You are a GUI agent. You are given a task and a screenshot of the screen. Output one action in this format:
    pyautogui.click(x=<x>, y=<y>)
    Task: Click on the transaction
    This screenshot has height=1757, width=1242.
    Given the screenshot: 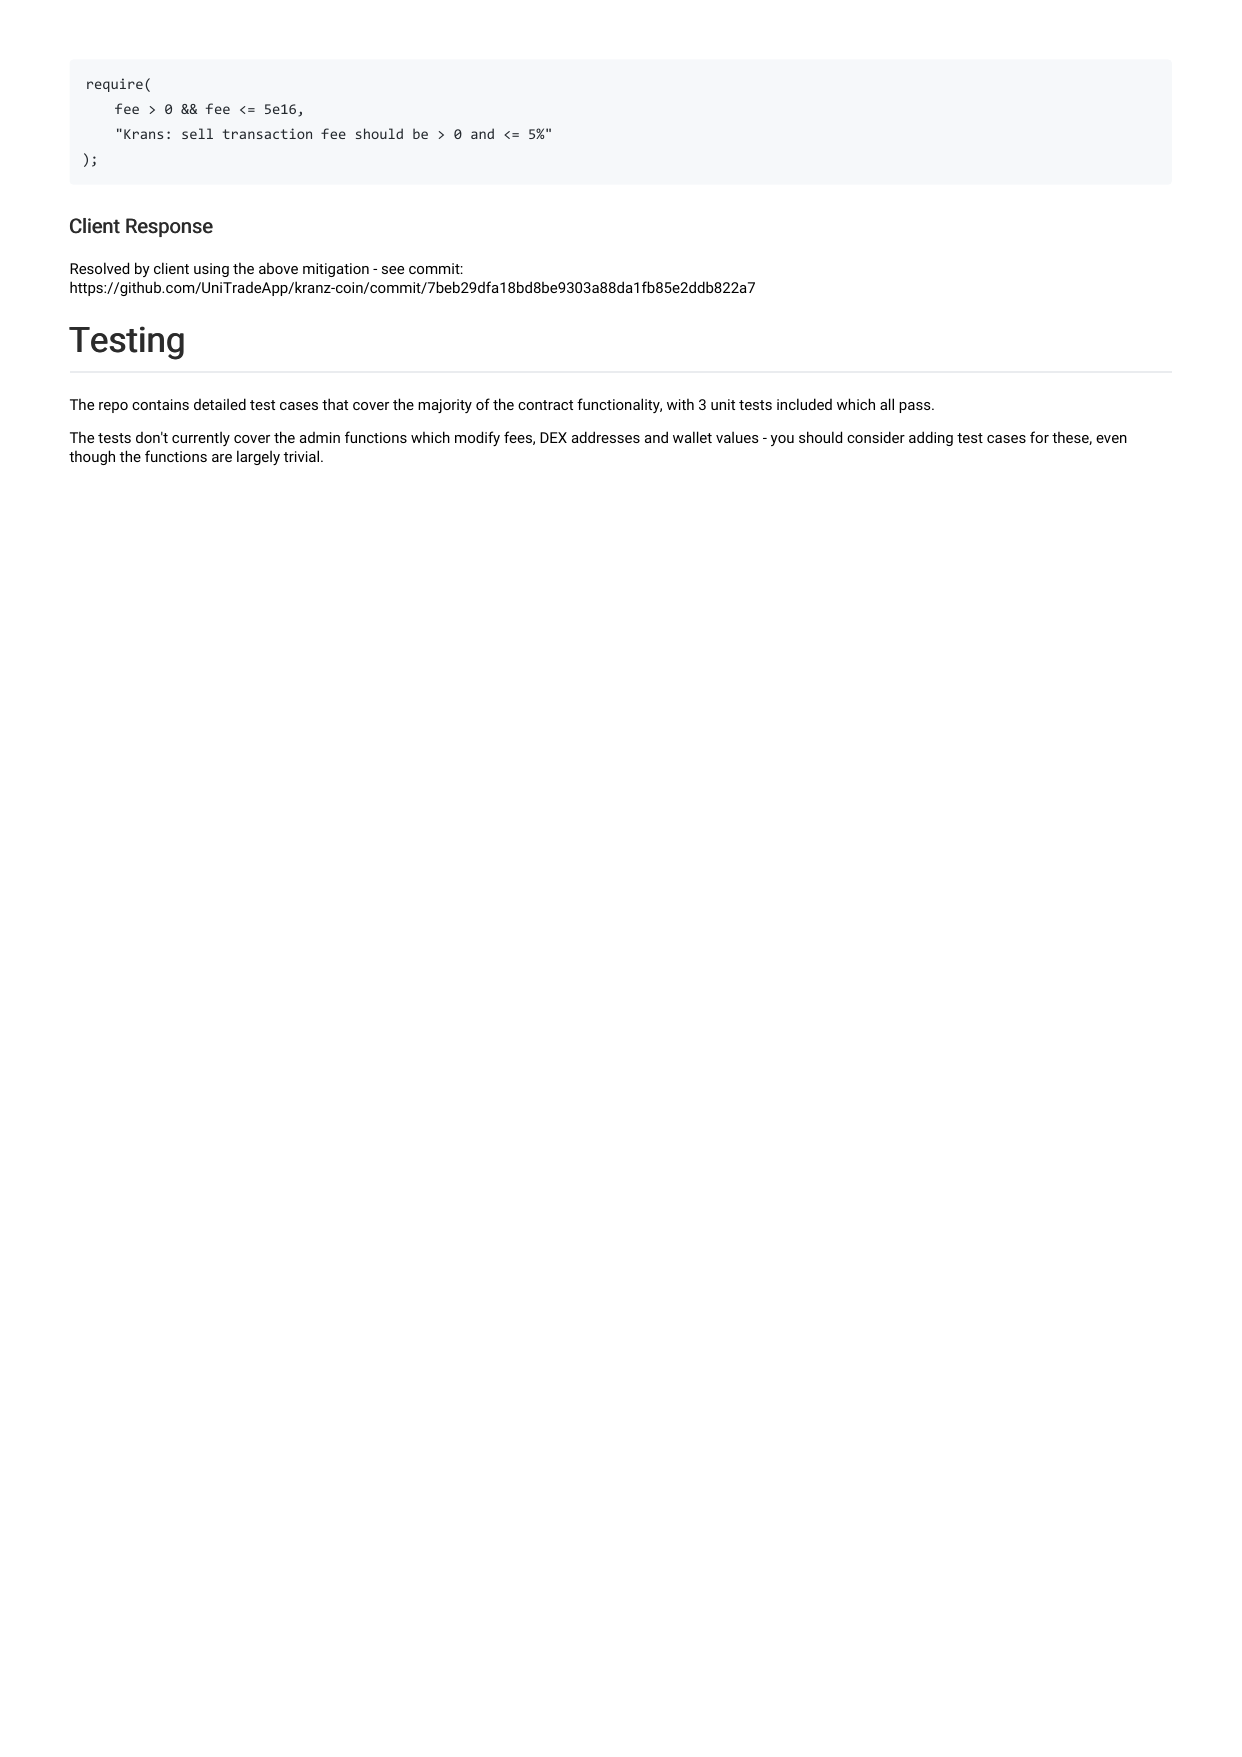 What is the action you would take?
    pyautogui.click(x=267, y=133)
